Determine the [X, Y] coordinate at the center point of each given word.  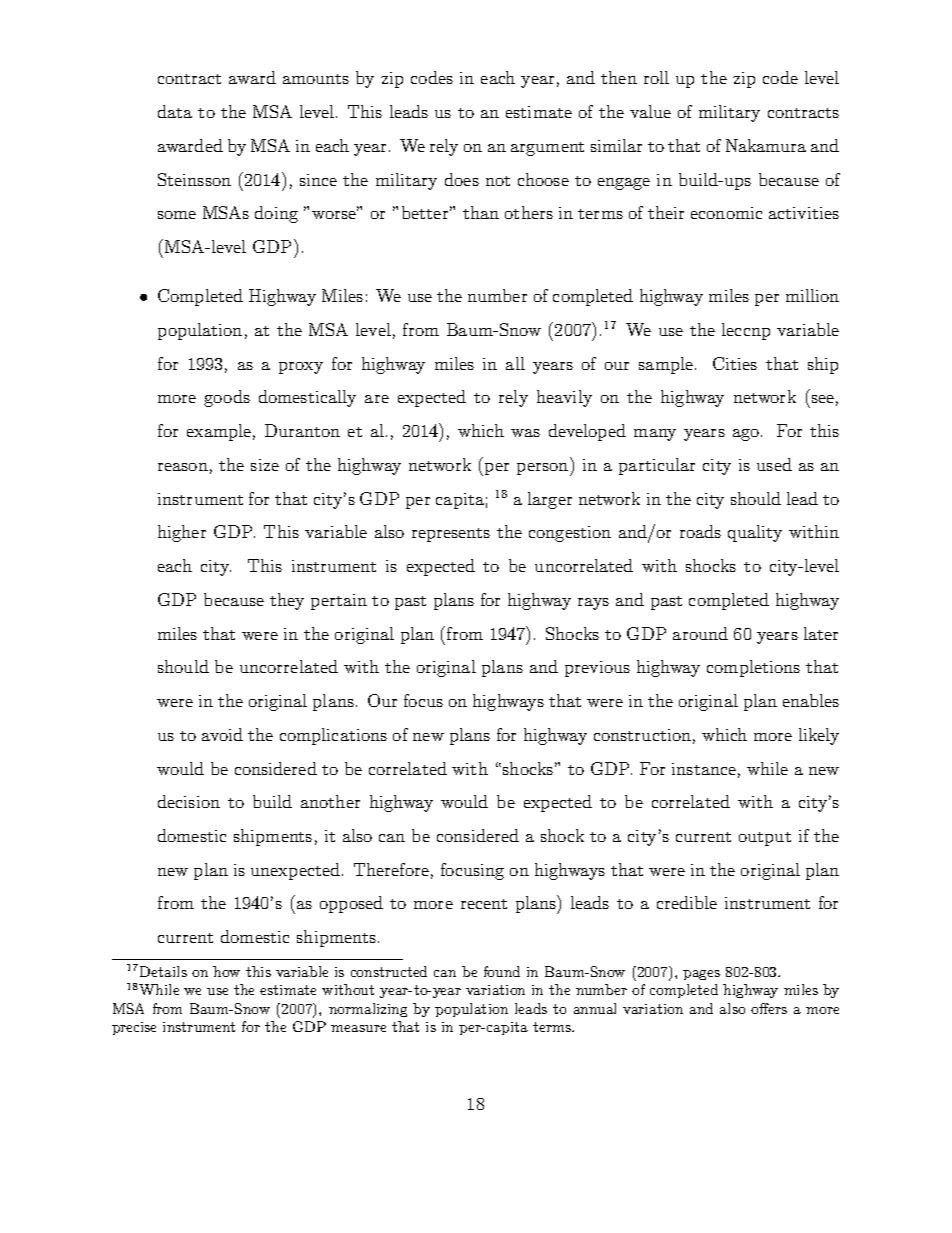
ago [746, 435]
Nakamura [766, 145]
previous [597, 669]
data [175, 111]
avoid [222, 734]
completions [753, 668]
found [502, 971]
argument [547, 149]
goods [227, 398]
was [525, 433]
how [226, 971]
